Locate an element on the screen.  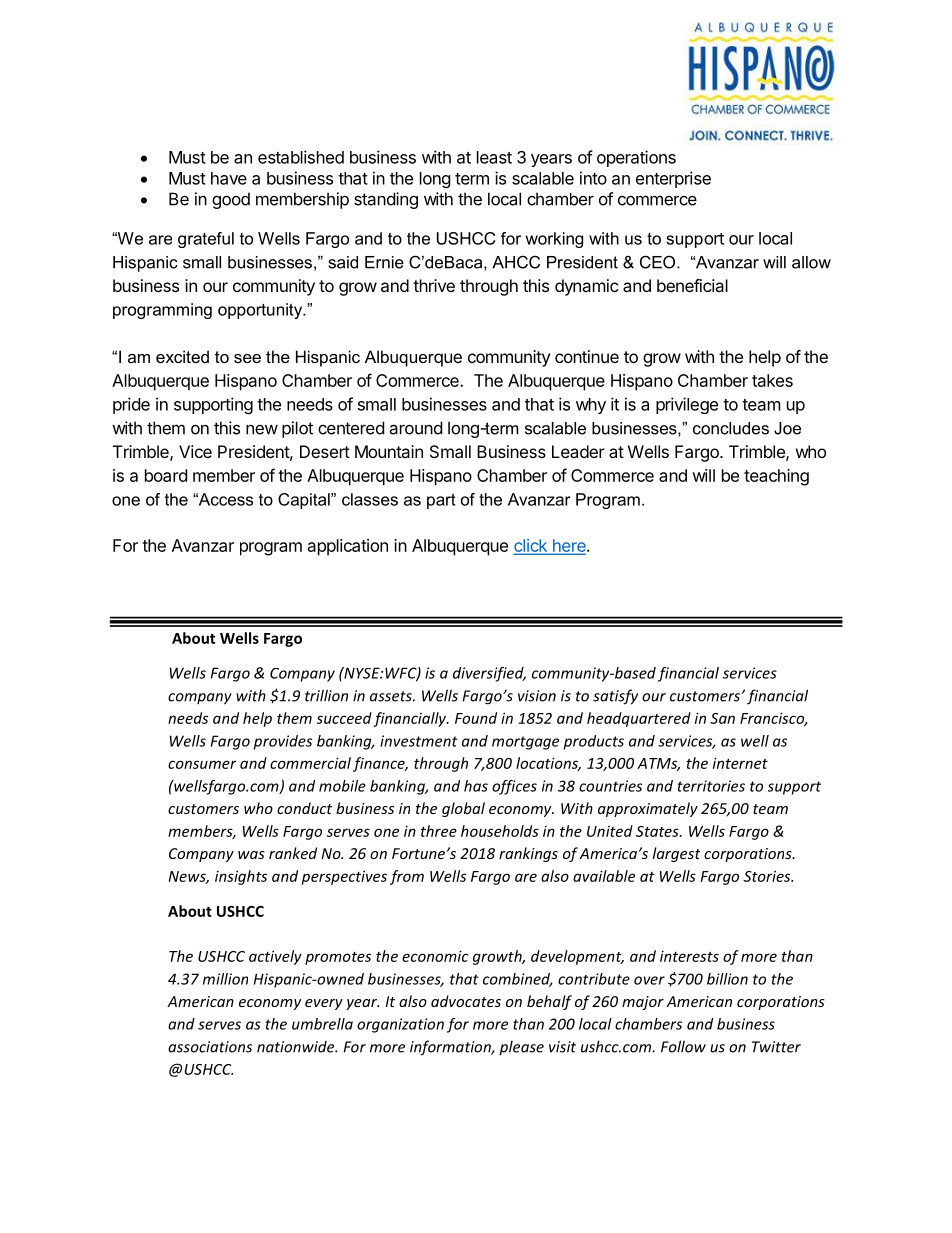
teaching is located at coordinates (776, 477).
